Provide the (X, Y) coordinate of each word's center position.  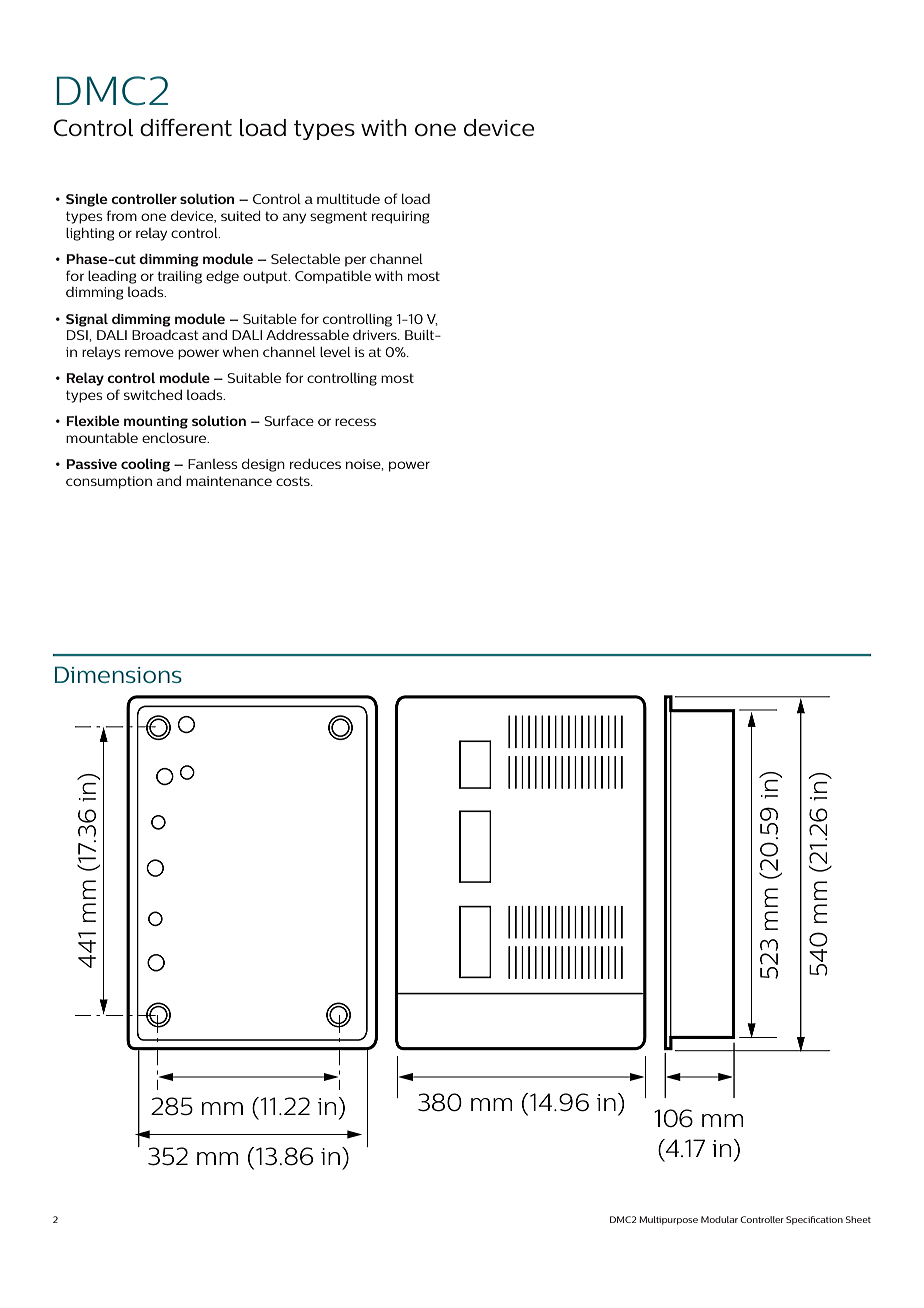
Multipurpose (669, 1220)
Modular (719, 1219)
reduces (315, 464)
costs (294, 481)
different (186, 127)
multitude (348, 199)
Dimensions (118, 674)
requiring (400, 217)
